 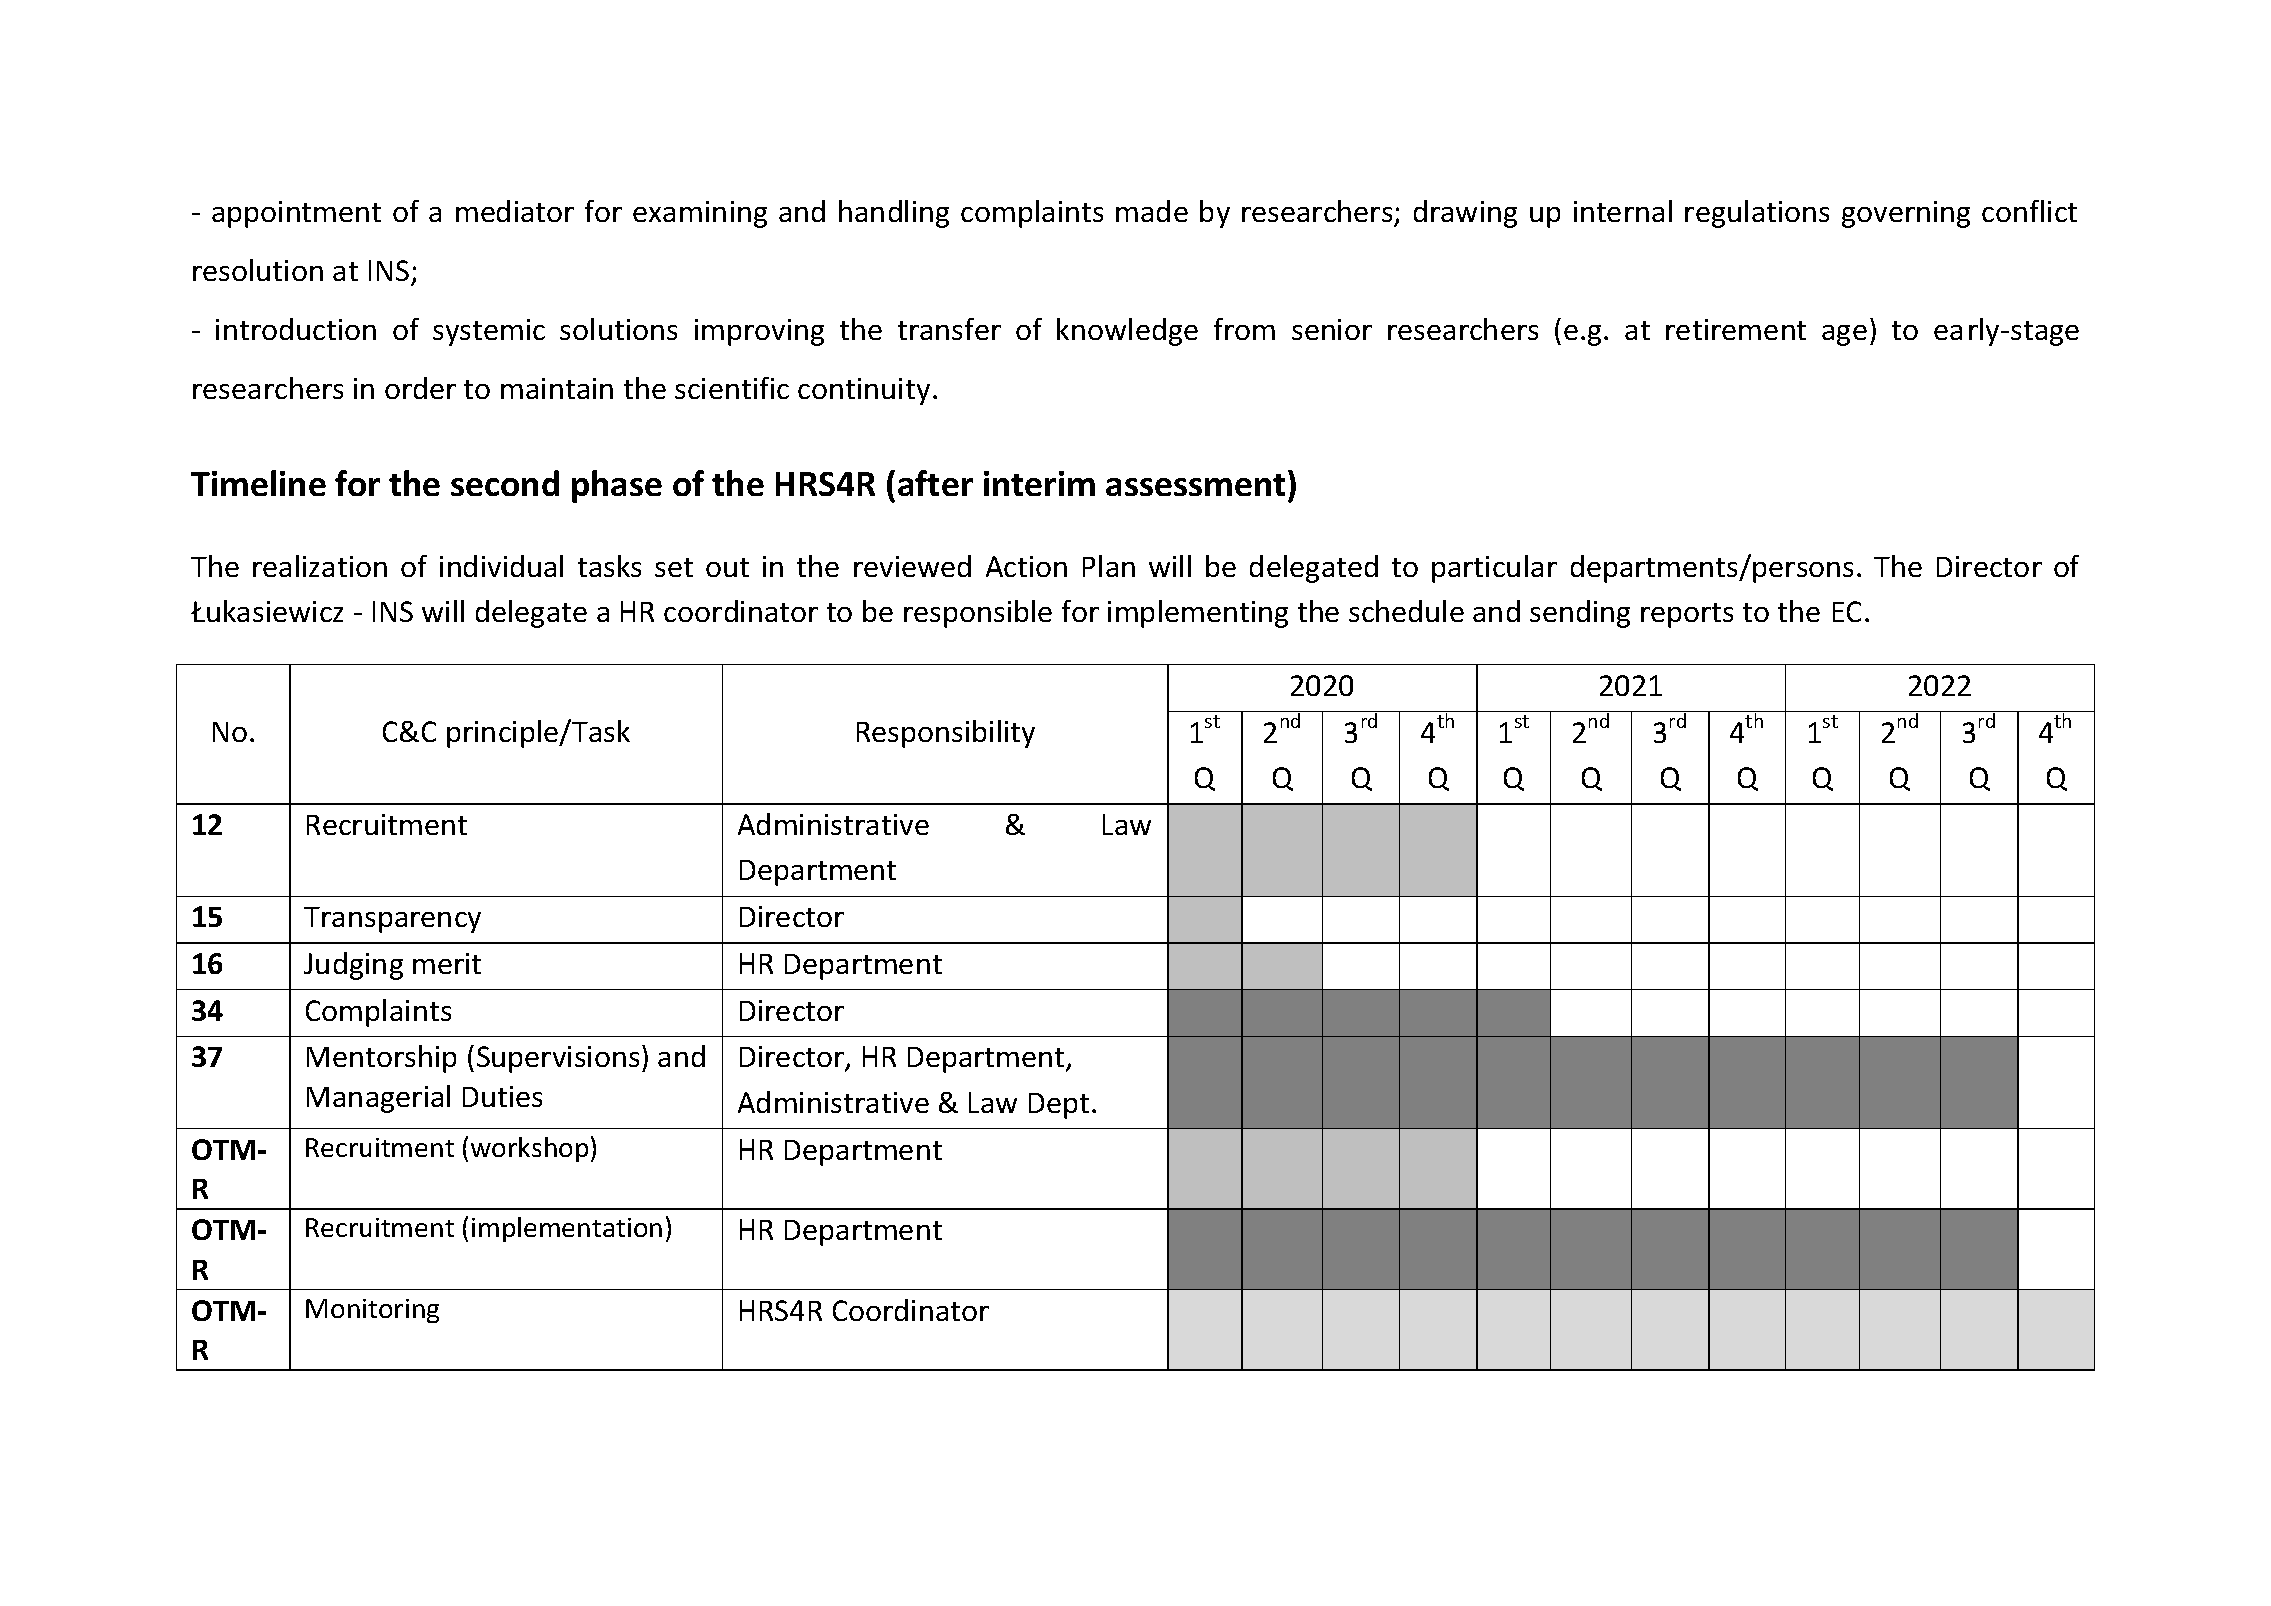 I want to click on Responsibility, so click(x=946, y=734).
